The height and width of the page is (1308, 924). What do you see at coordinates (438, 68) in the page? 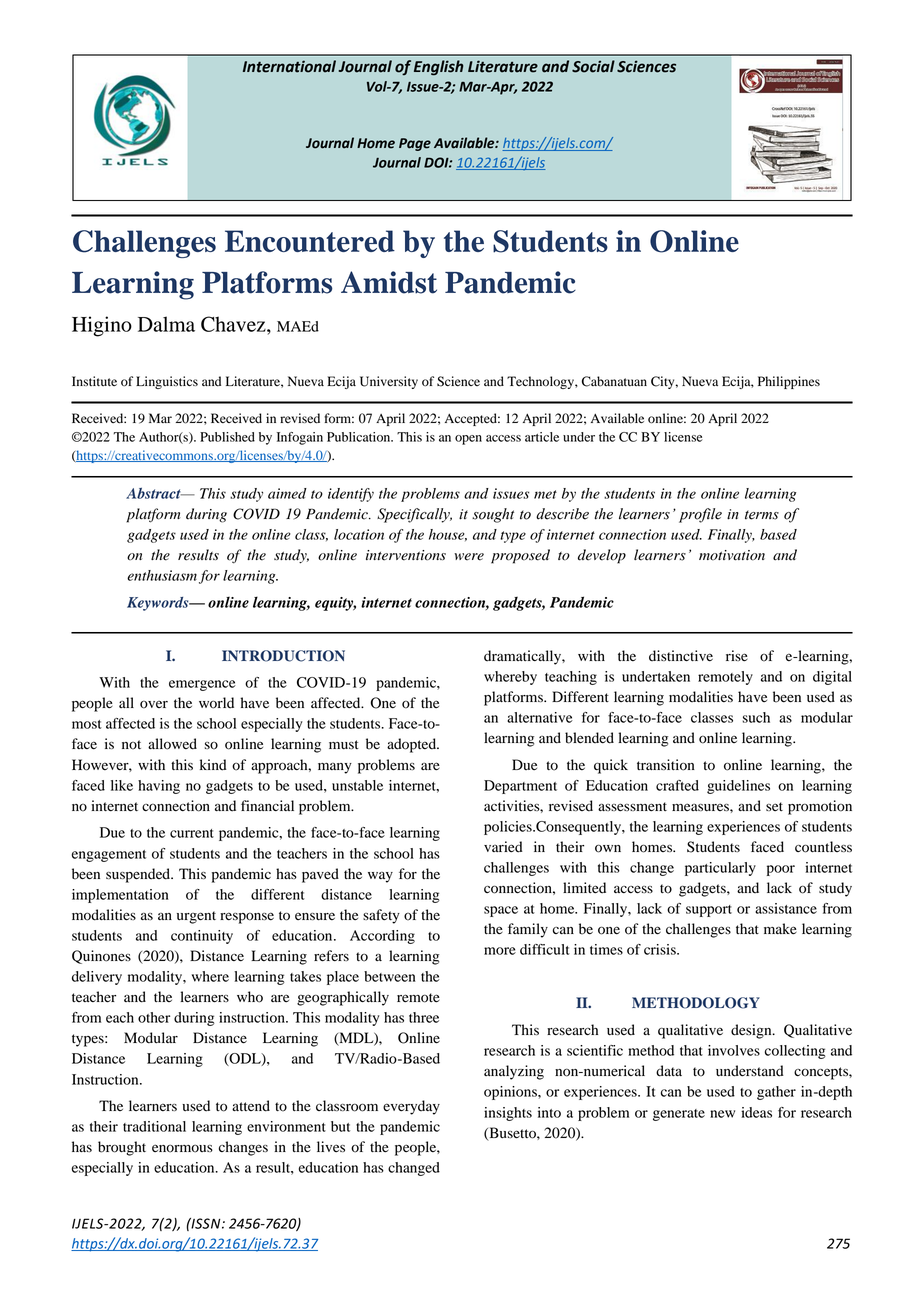
I see `English` at bounding box center [438, 68].
